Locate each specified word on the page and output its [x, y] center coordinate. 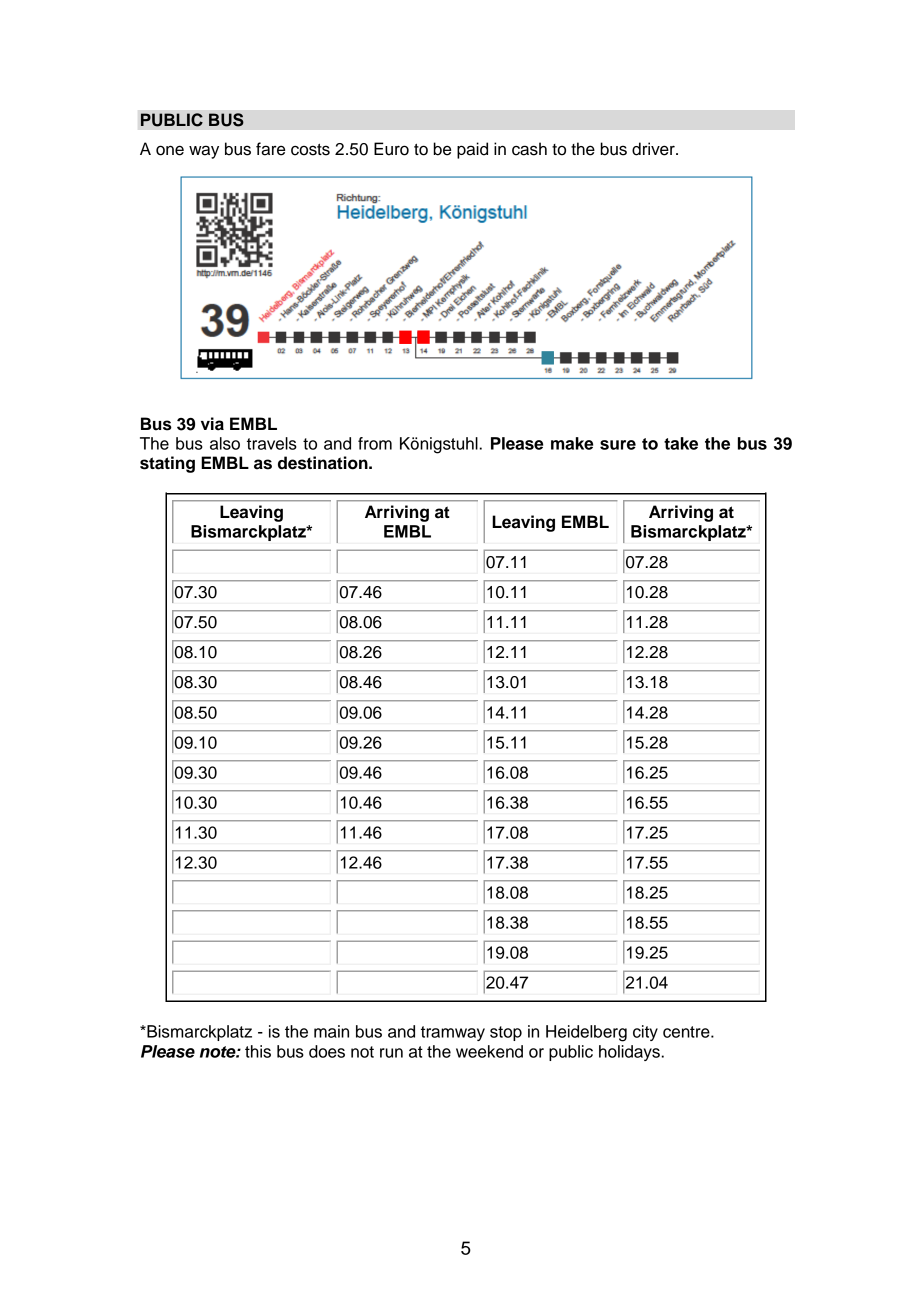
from [375, 443]
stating [167, 464]
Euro [391, 149]
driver [654, 149]
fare [270, 149]
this [258, 1051]
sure [618, 445]
